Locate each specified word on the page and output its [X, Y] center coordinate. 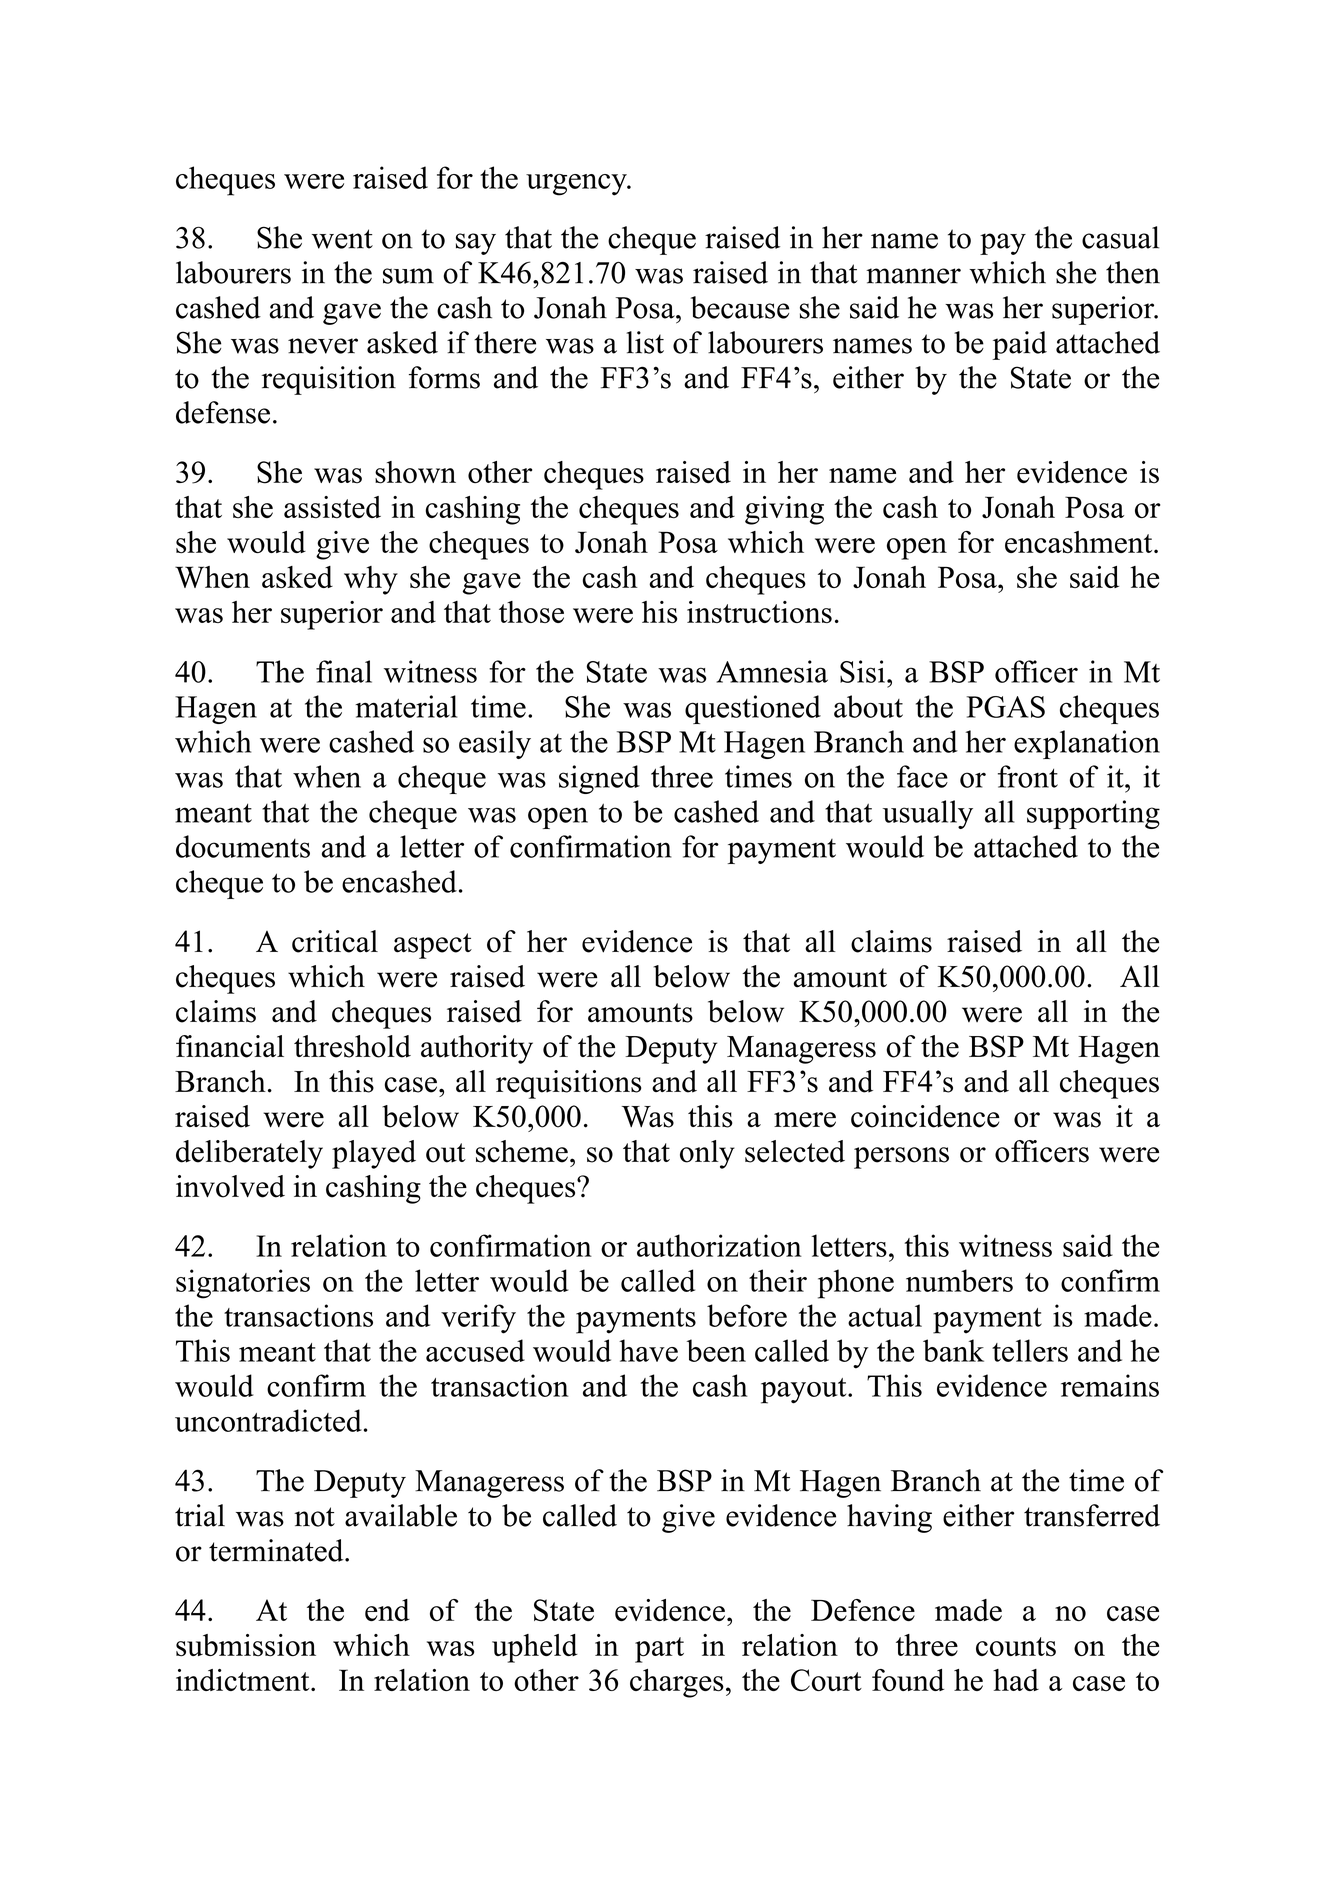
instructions [759, 612]
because [740, 307]
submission [246, 1645]
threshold [352, 1046]
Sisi [862, 671]
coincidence [925, 1116]
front [1028, 776]
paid [1019, 345]
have [648, 1350]
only [707, 1154]
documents [243, 846]
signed [599, 779]
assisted [332, 507]
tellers [1030, 1350]
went [342, 239]
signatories [243, 1284]
